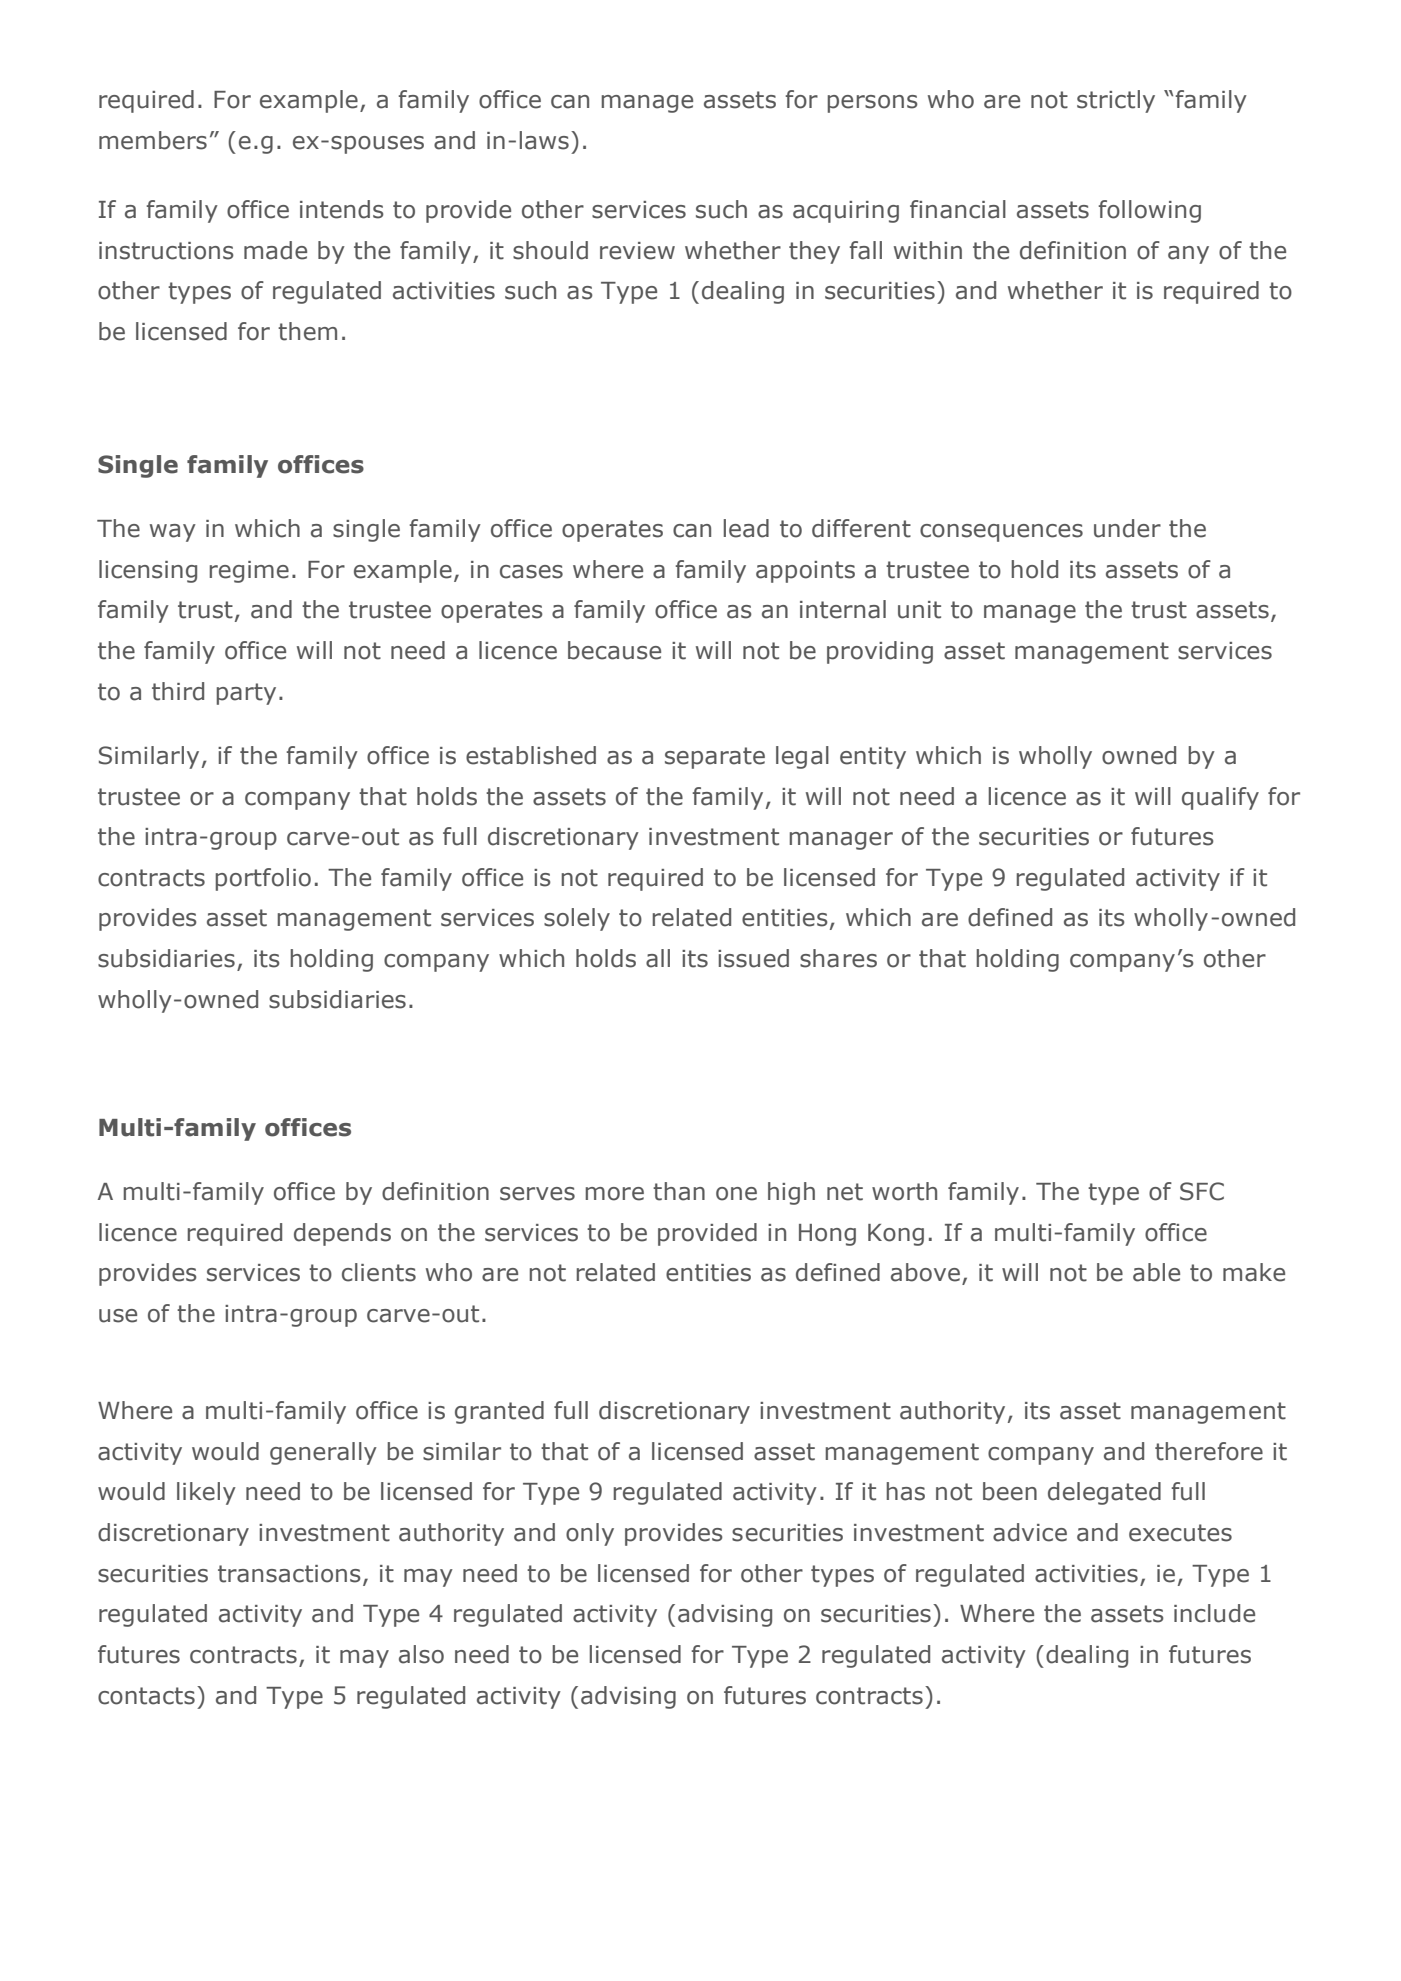  Describe the element at coordinates (637, 251) in the screenshot. I see `review` at that location.
